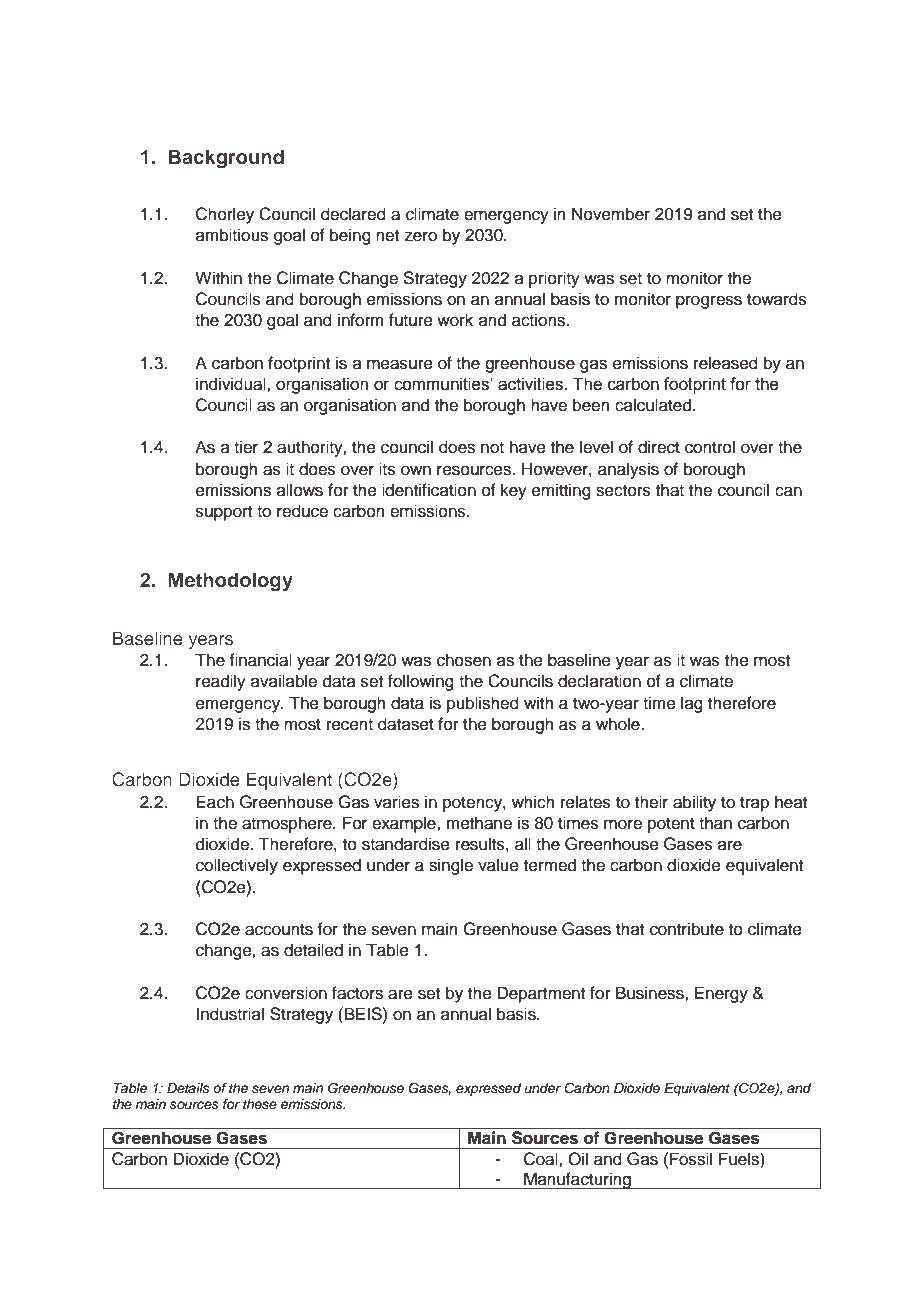 This image has height=1308, width=924. What do you see at coordinates (260, 1104) in the image?
I see `these` at bounding box center [260, 1104].
